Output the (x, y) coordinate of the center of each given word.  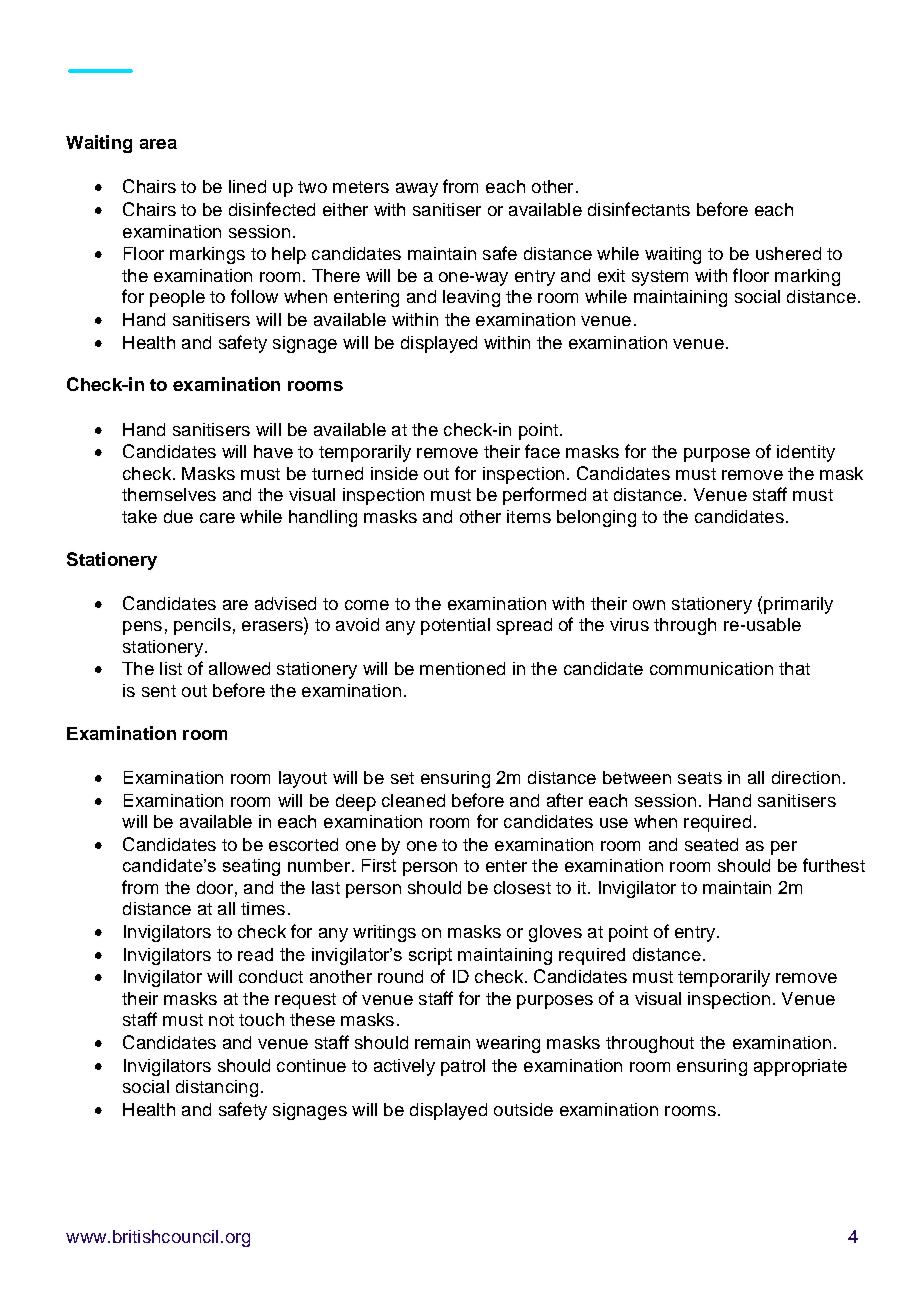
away (417, 190)
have (273, 451)
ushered (788, 253)
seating (251, 867)
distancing (217, 1088)
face (542, 451)
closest (522, 887)
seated (711, 844)
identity (806, 453)
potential (455, 626)
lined (247, 186)
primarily (798, 605)
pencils (202, 626)
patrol (463, 1067)
